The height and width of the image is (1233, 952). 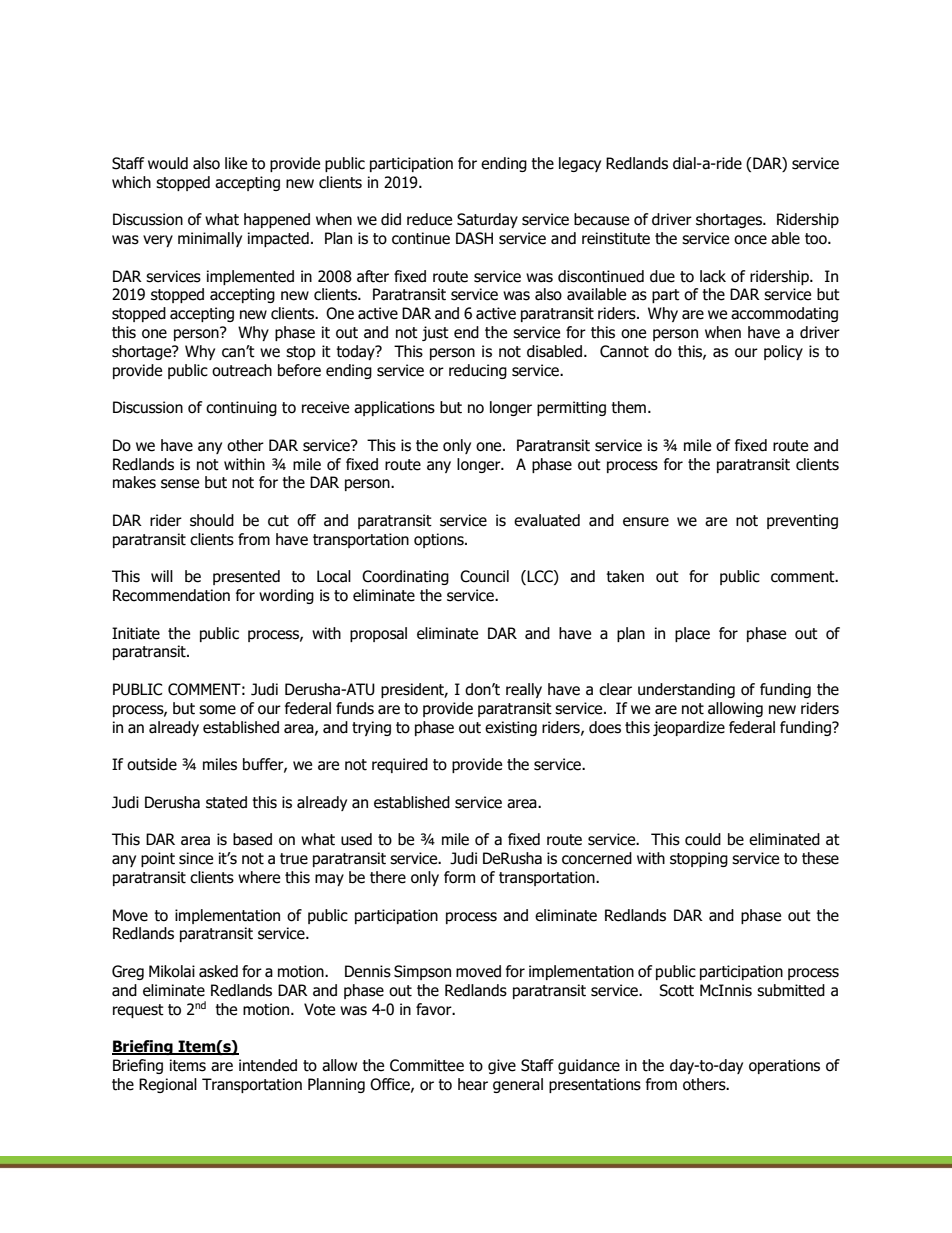 What do you see at coordinates (212, 520) in the image?
I see `should` at bounding box center [212, 520].
